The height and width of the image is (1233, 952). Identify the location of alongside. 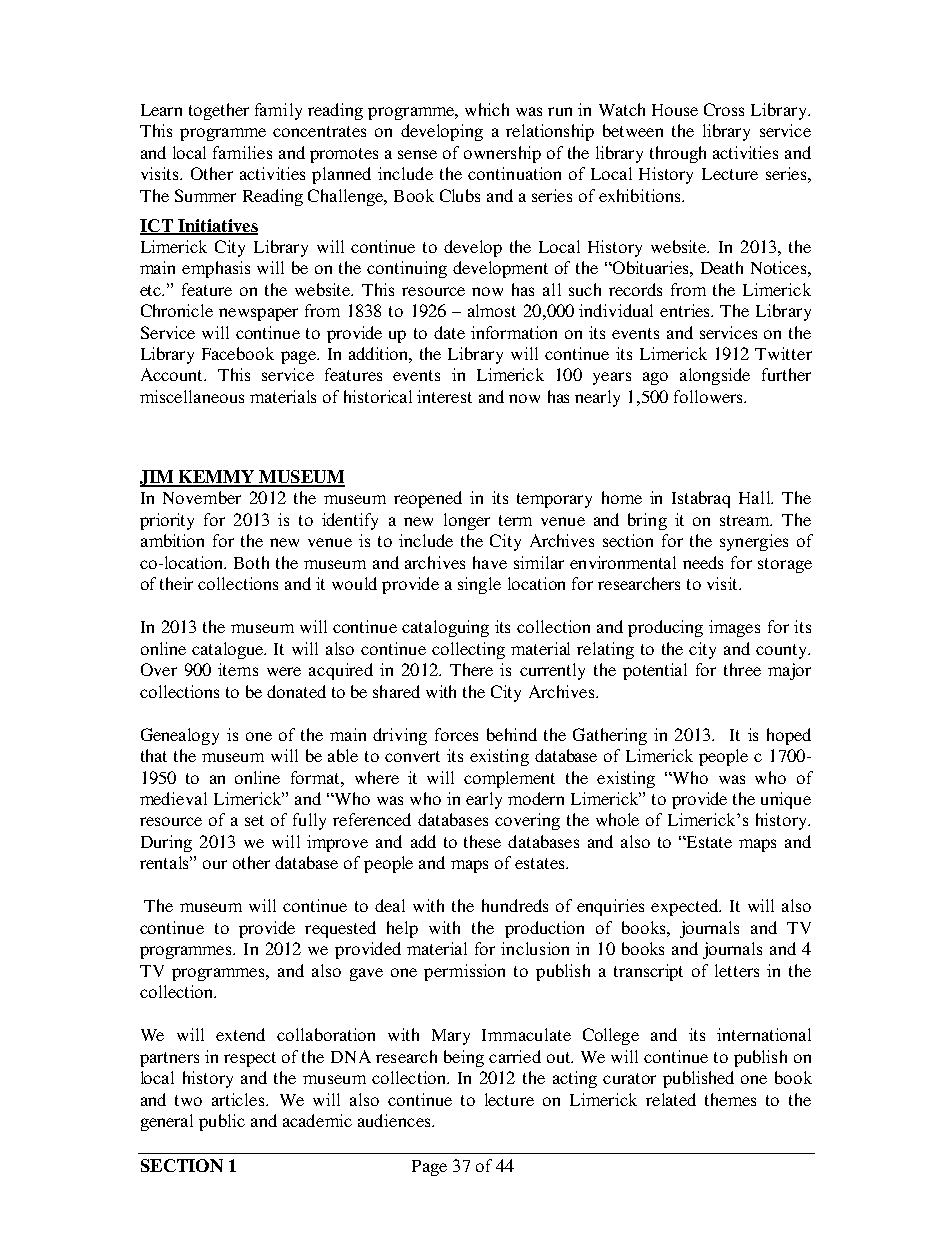
(715, 376).
